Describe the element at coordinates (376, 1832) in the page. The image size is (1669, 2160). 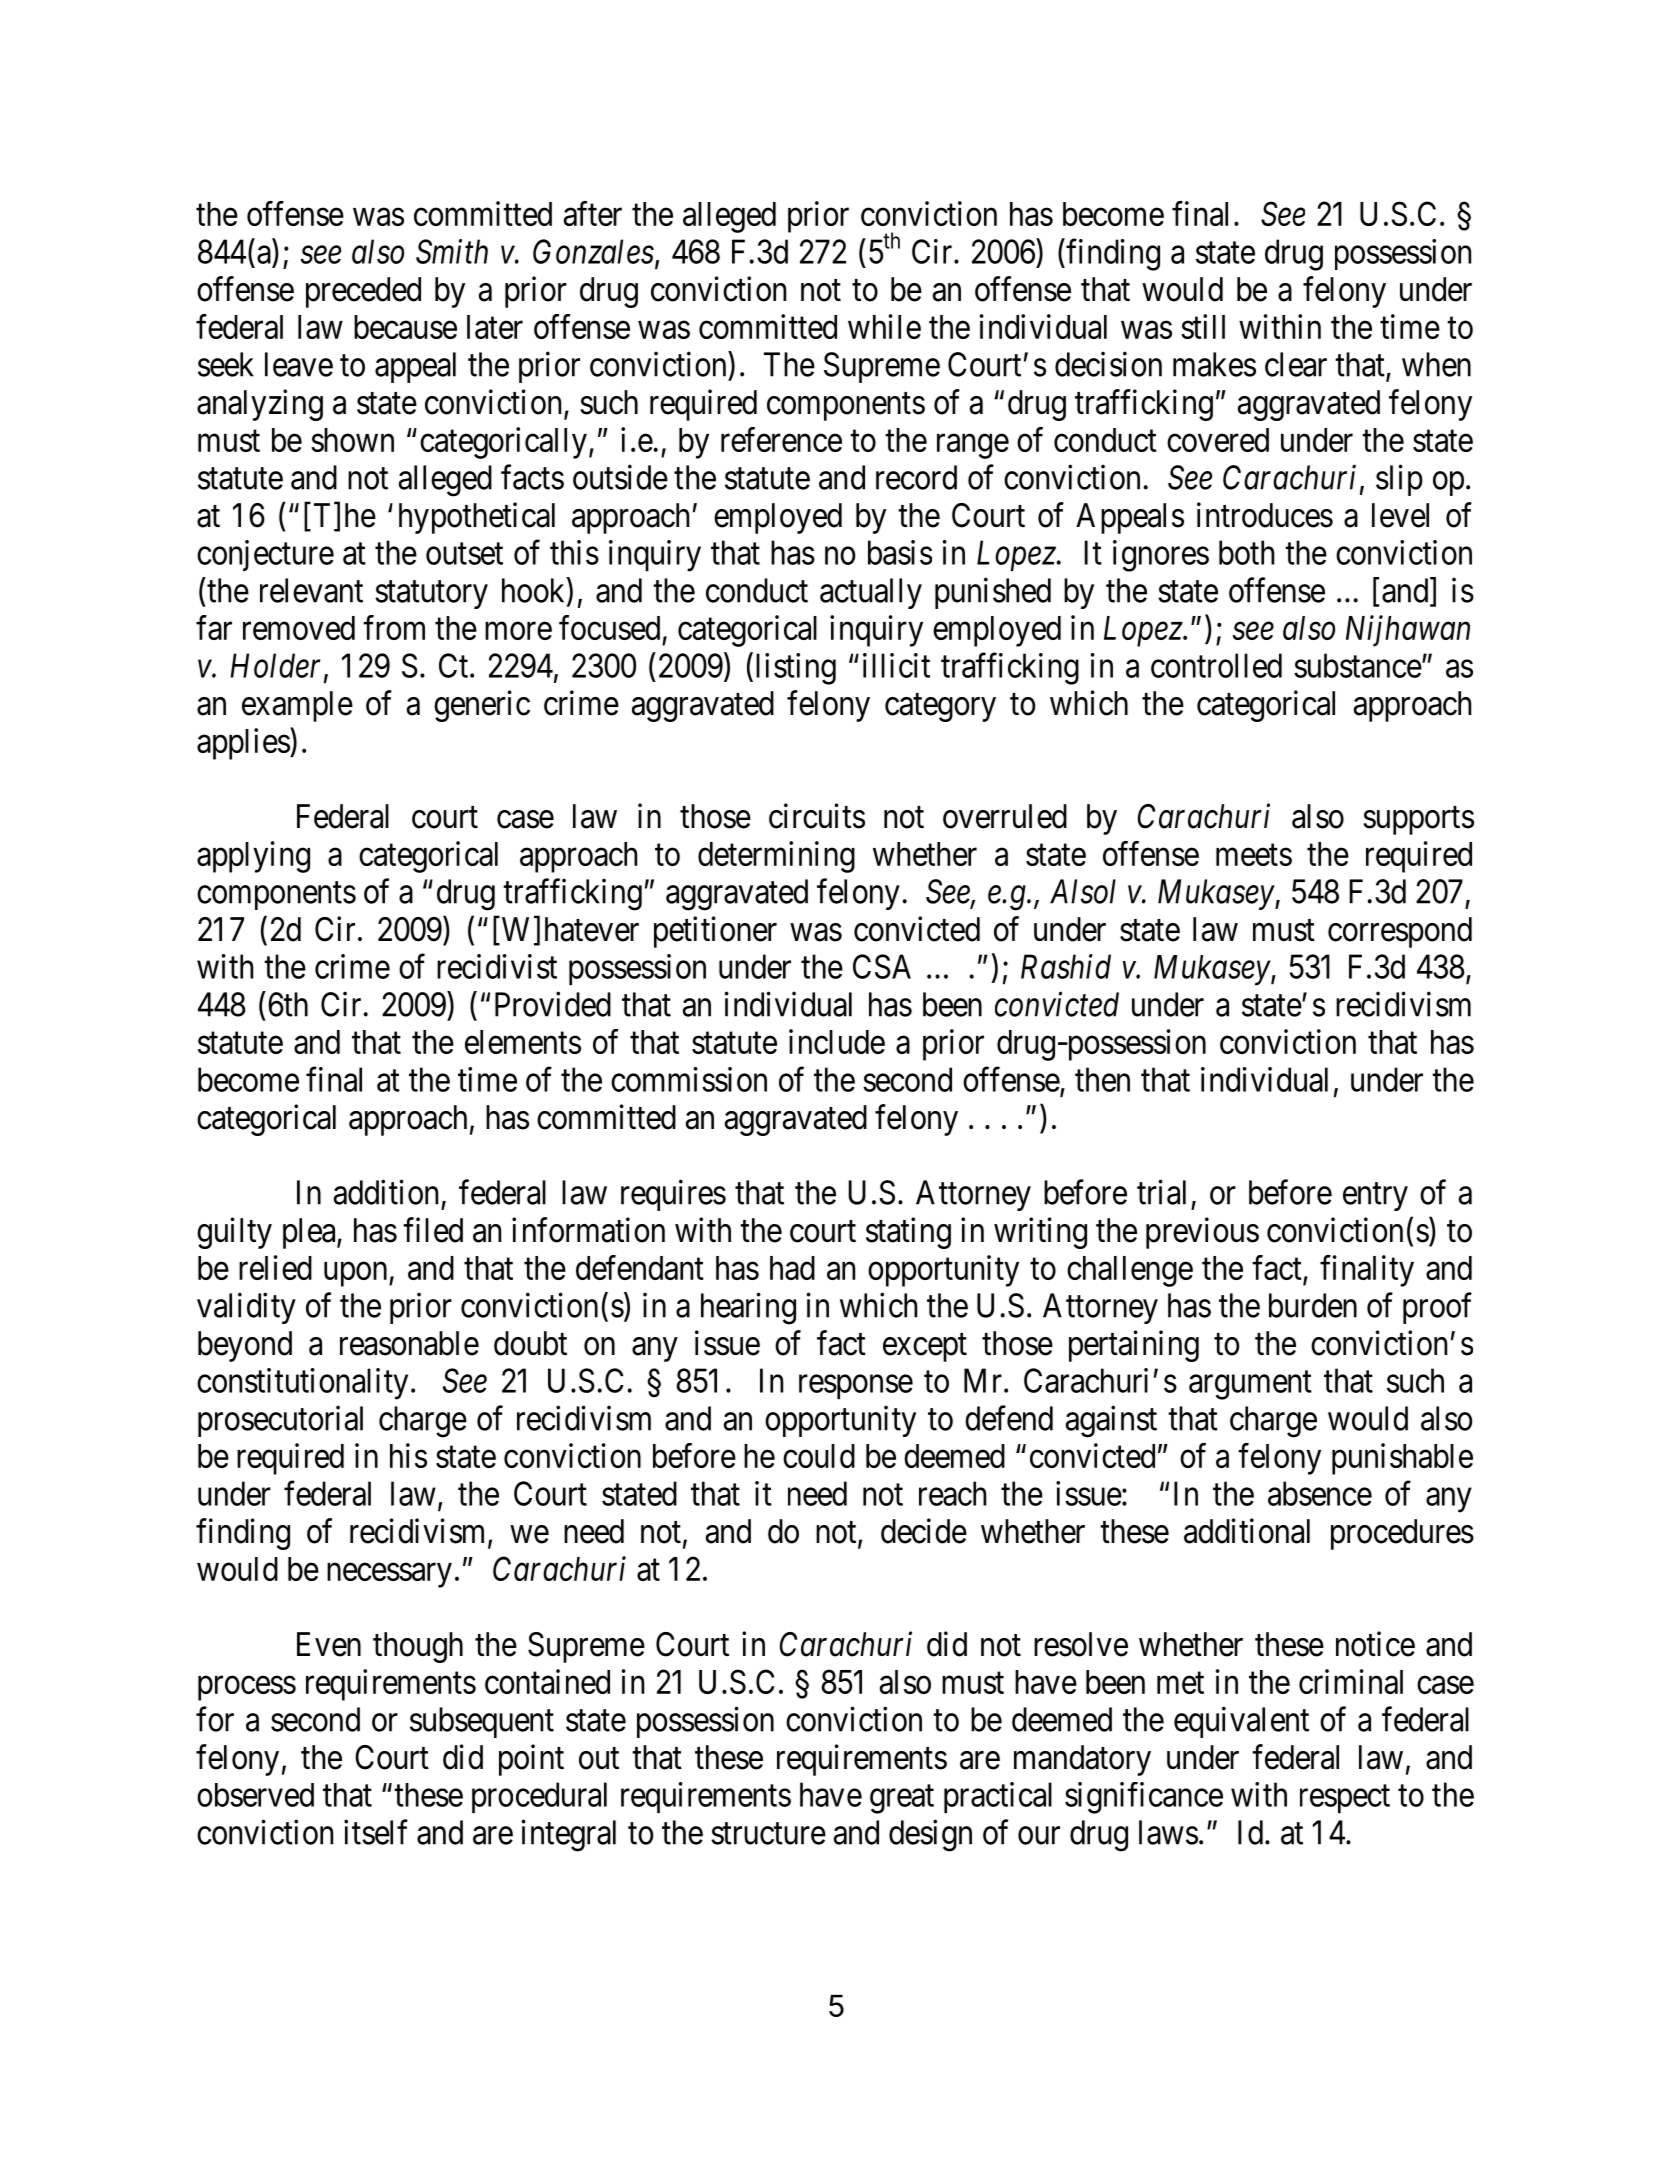
I see `itself` at that location.
